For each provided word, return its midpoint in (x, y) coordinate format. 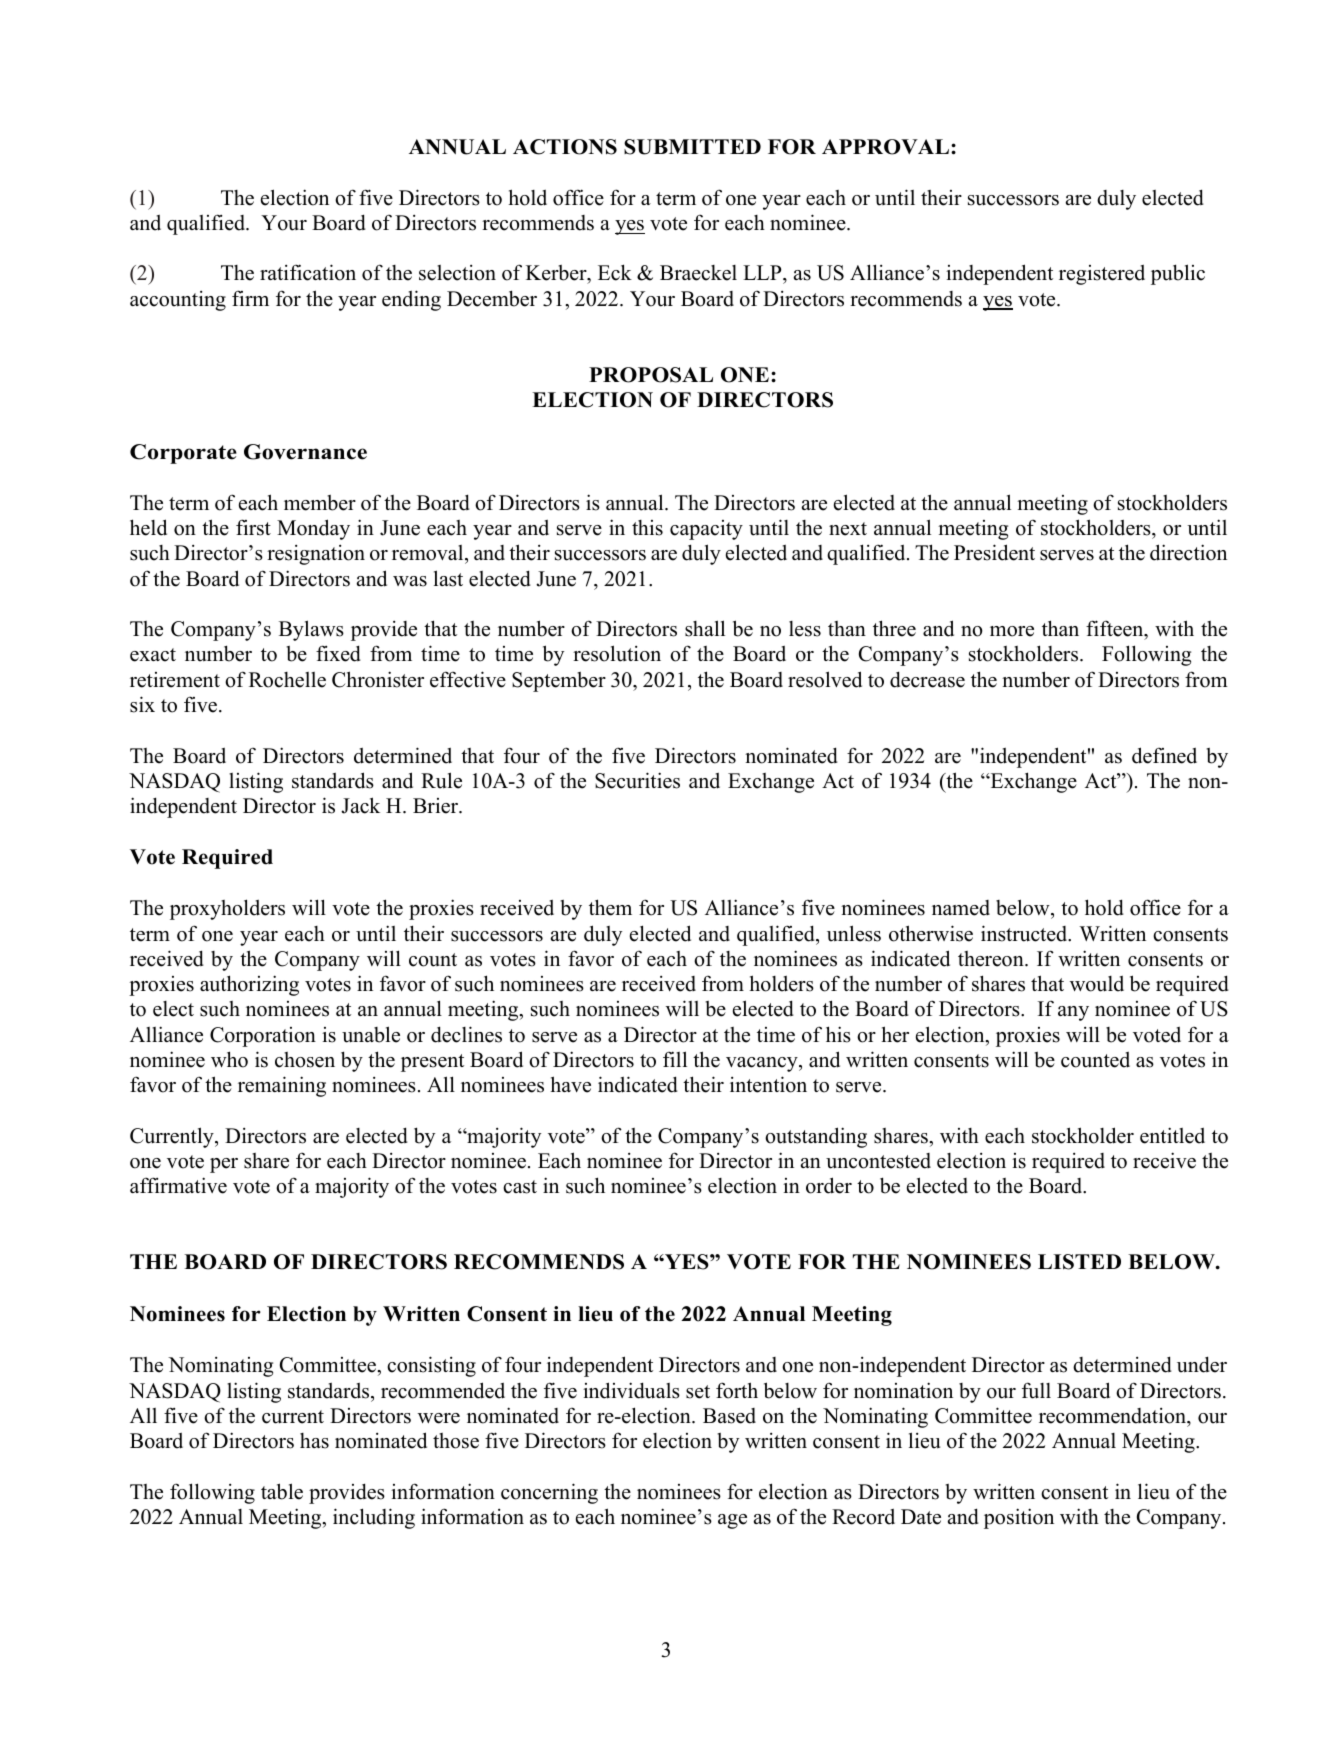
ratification (308, 272)
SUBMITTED (692, 147)
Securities (637, 780)
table (282, 1491)
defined (1164, 755)
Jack (360, 805)
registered (1102, 275)
